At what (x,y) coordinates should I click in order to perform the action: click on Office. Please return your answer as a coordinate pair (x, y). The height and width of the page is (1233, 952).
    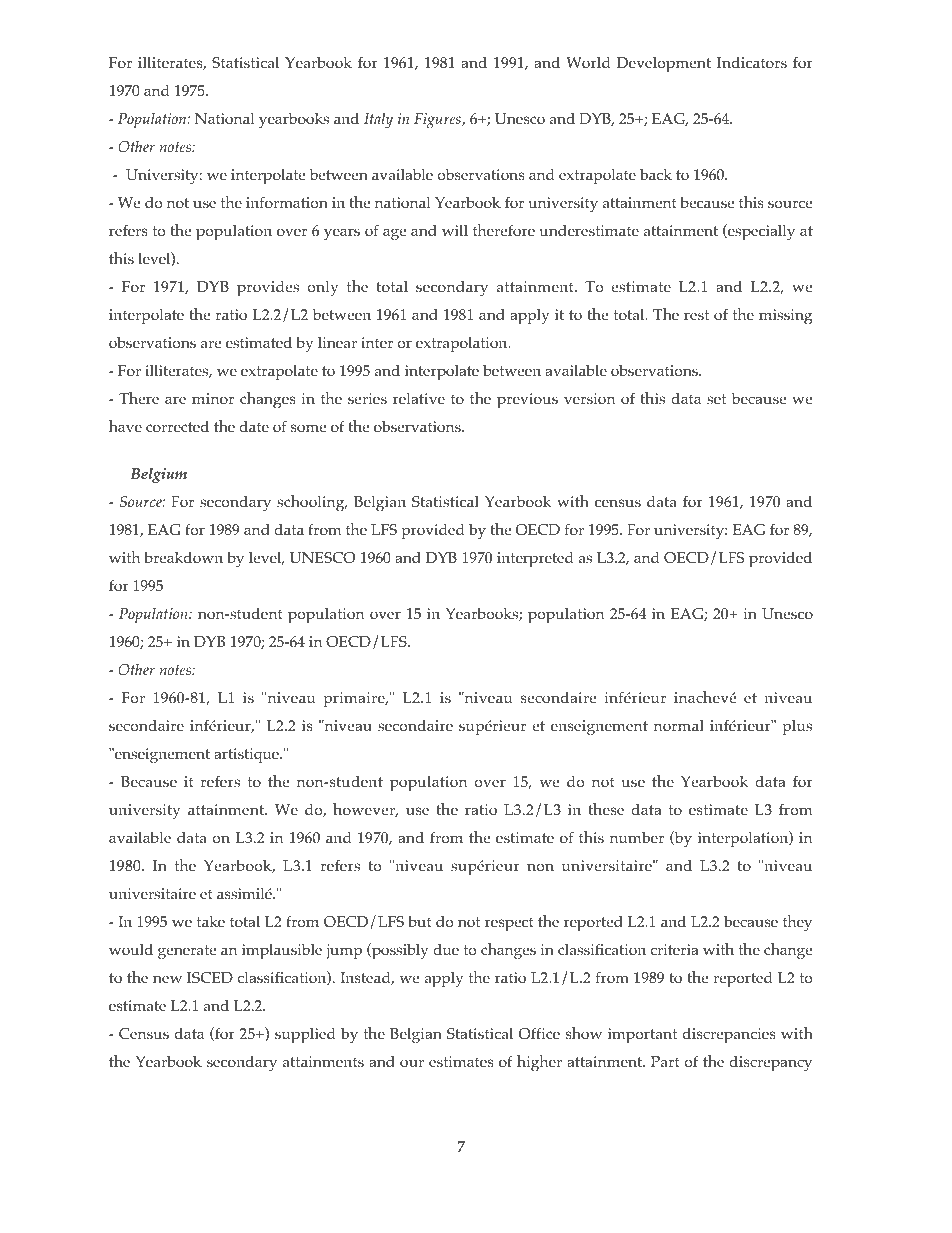
    Looking at the image, I should click on (539, 1033).
